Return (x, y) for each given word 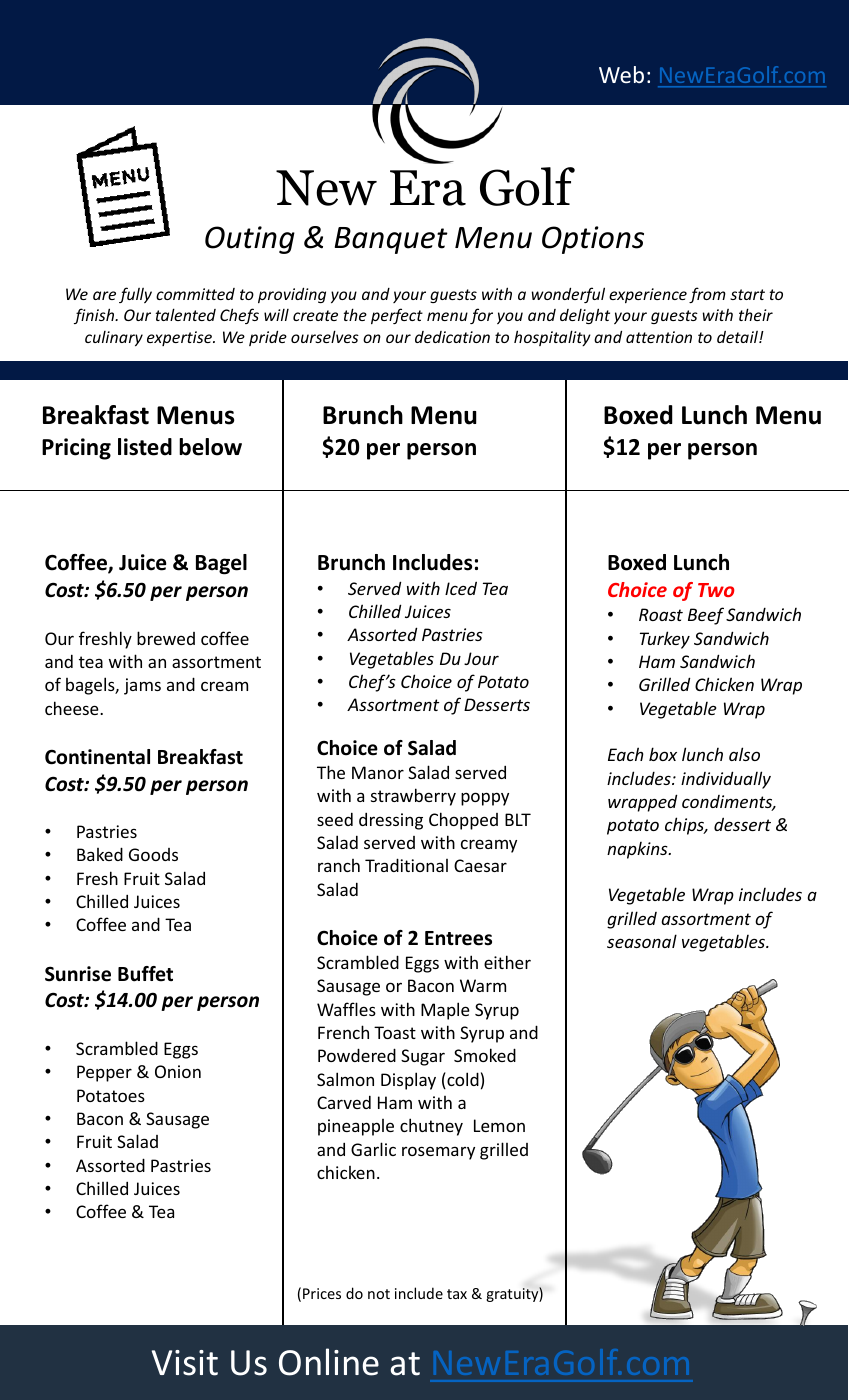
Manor (378, 772)
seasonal (642, 941)
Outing (250, 240)
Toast (395, 1032)
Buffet (145, 974)
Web (621, 74)
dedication (452, 337)
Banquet (391, 240)
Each (626, 754)
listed (145, 447)
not (379, 1294)
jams (142, 686)
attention (659, 337)
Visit (185, 1363)
